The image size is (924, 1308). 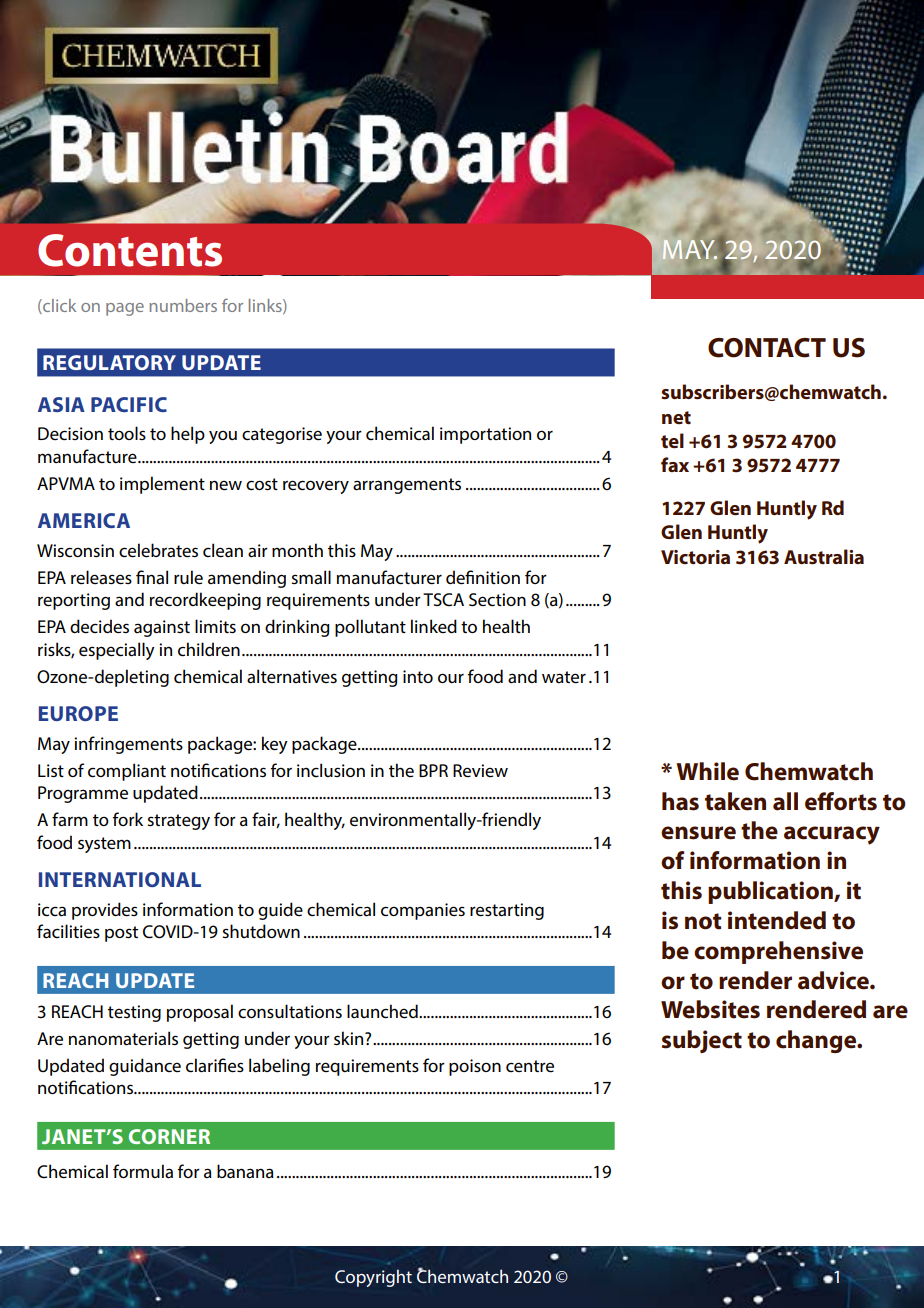 I want to click on intended, so click(x=777, y=920).
